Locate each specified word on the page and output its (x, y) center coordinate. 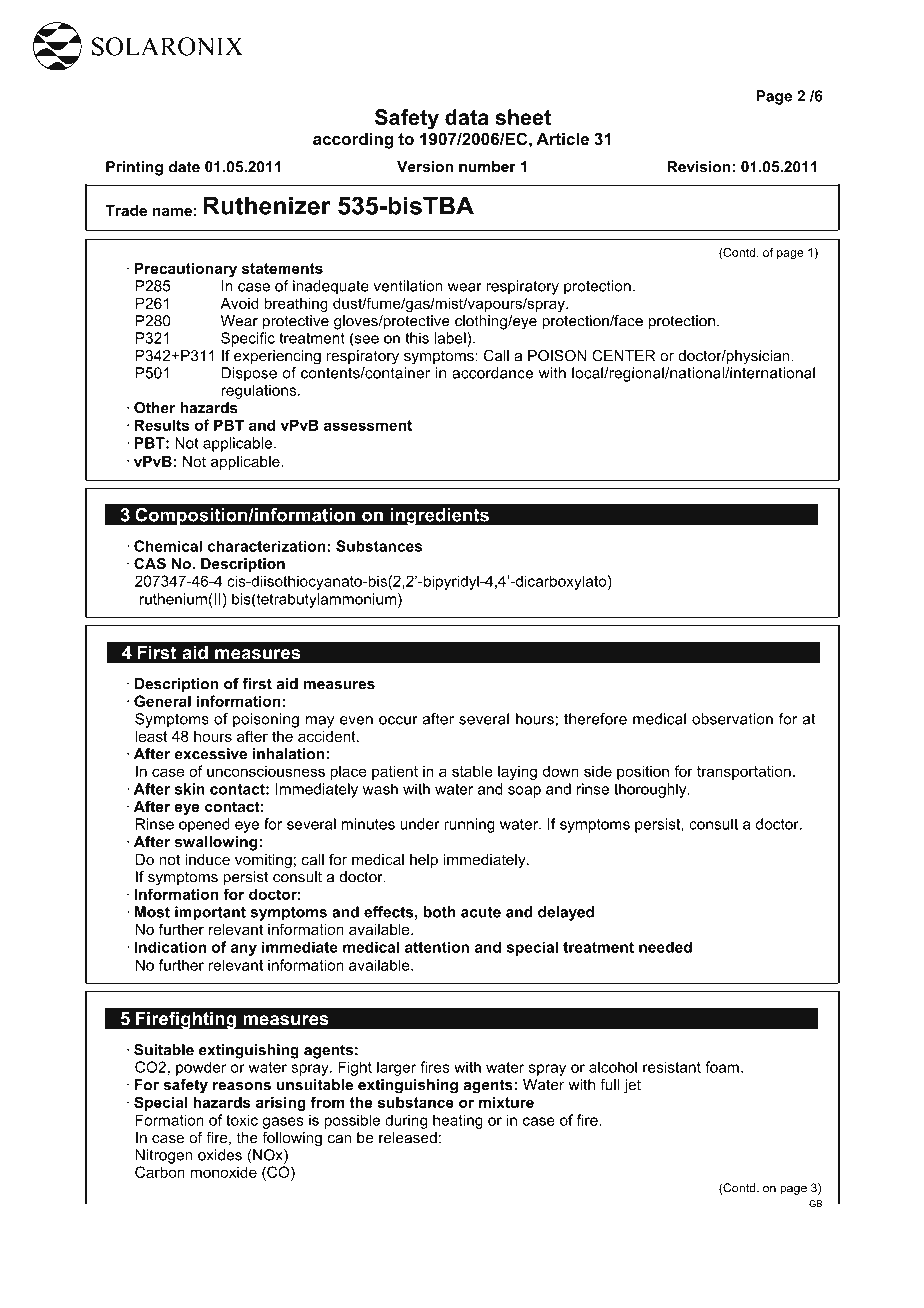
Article (562, 139)
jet (632, 1086)
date (184, 167)
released (408, 1138)
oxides (220, 1155)
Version (425, 166)
